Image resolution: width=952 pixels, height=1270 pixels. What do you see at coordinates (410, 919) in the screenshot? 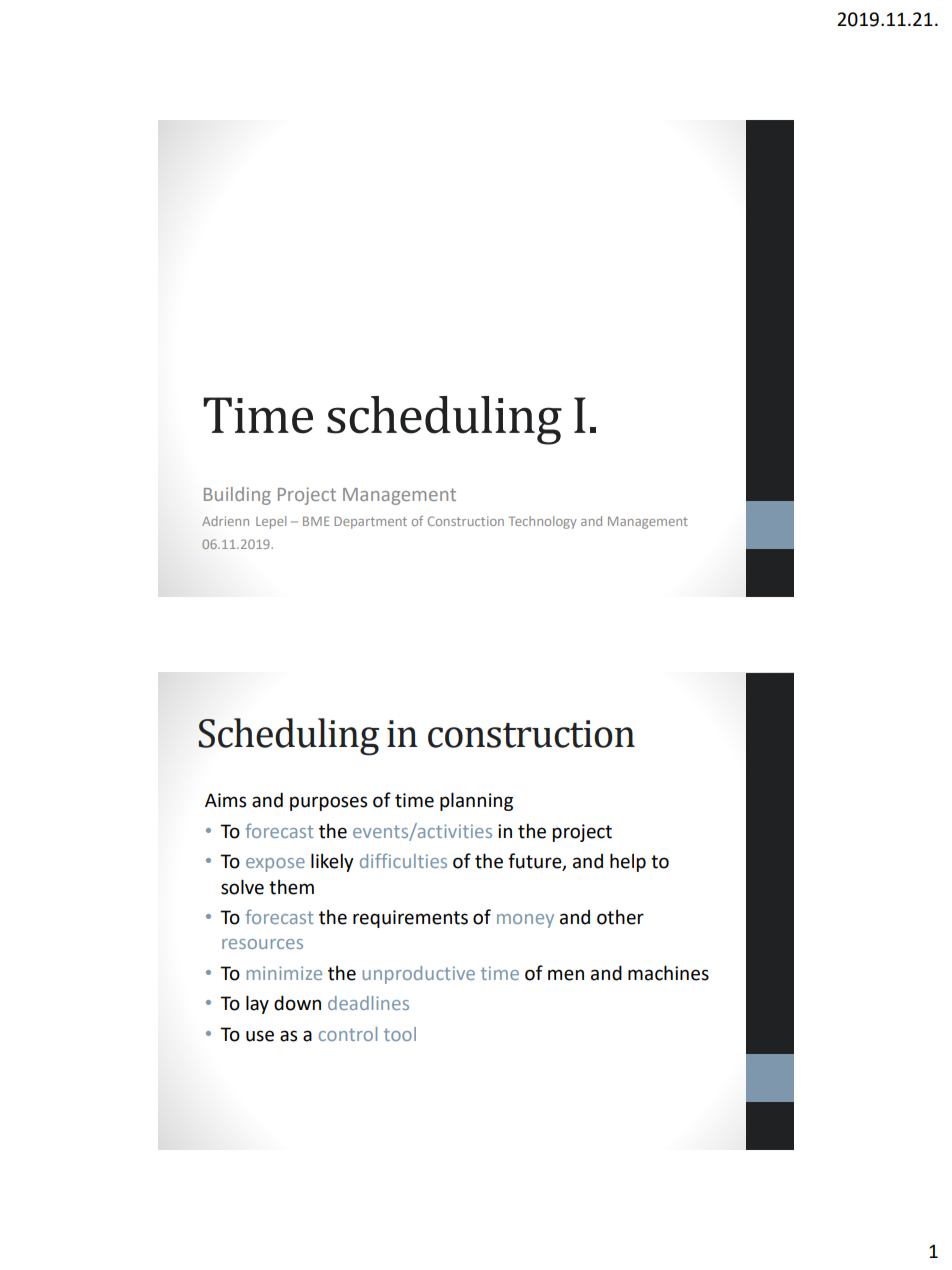
I see `requirements` at bounding box center [410, 919].
